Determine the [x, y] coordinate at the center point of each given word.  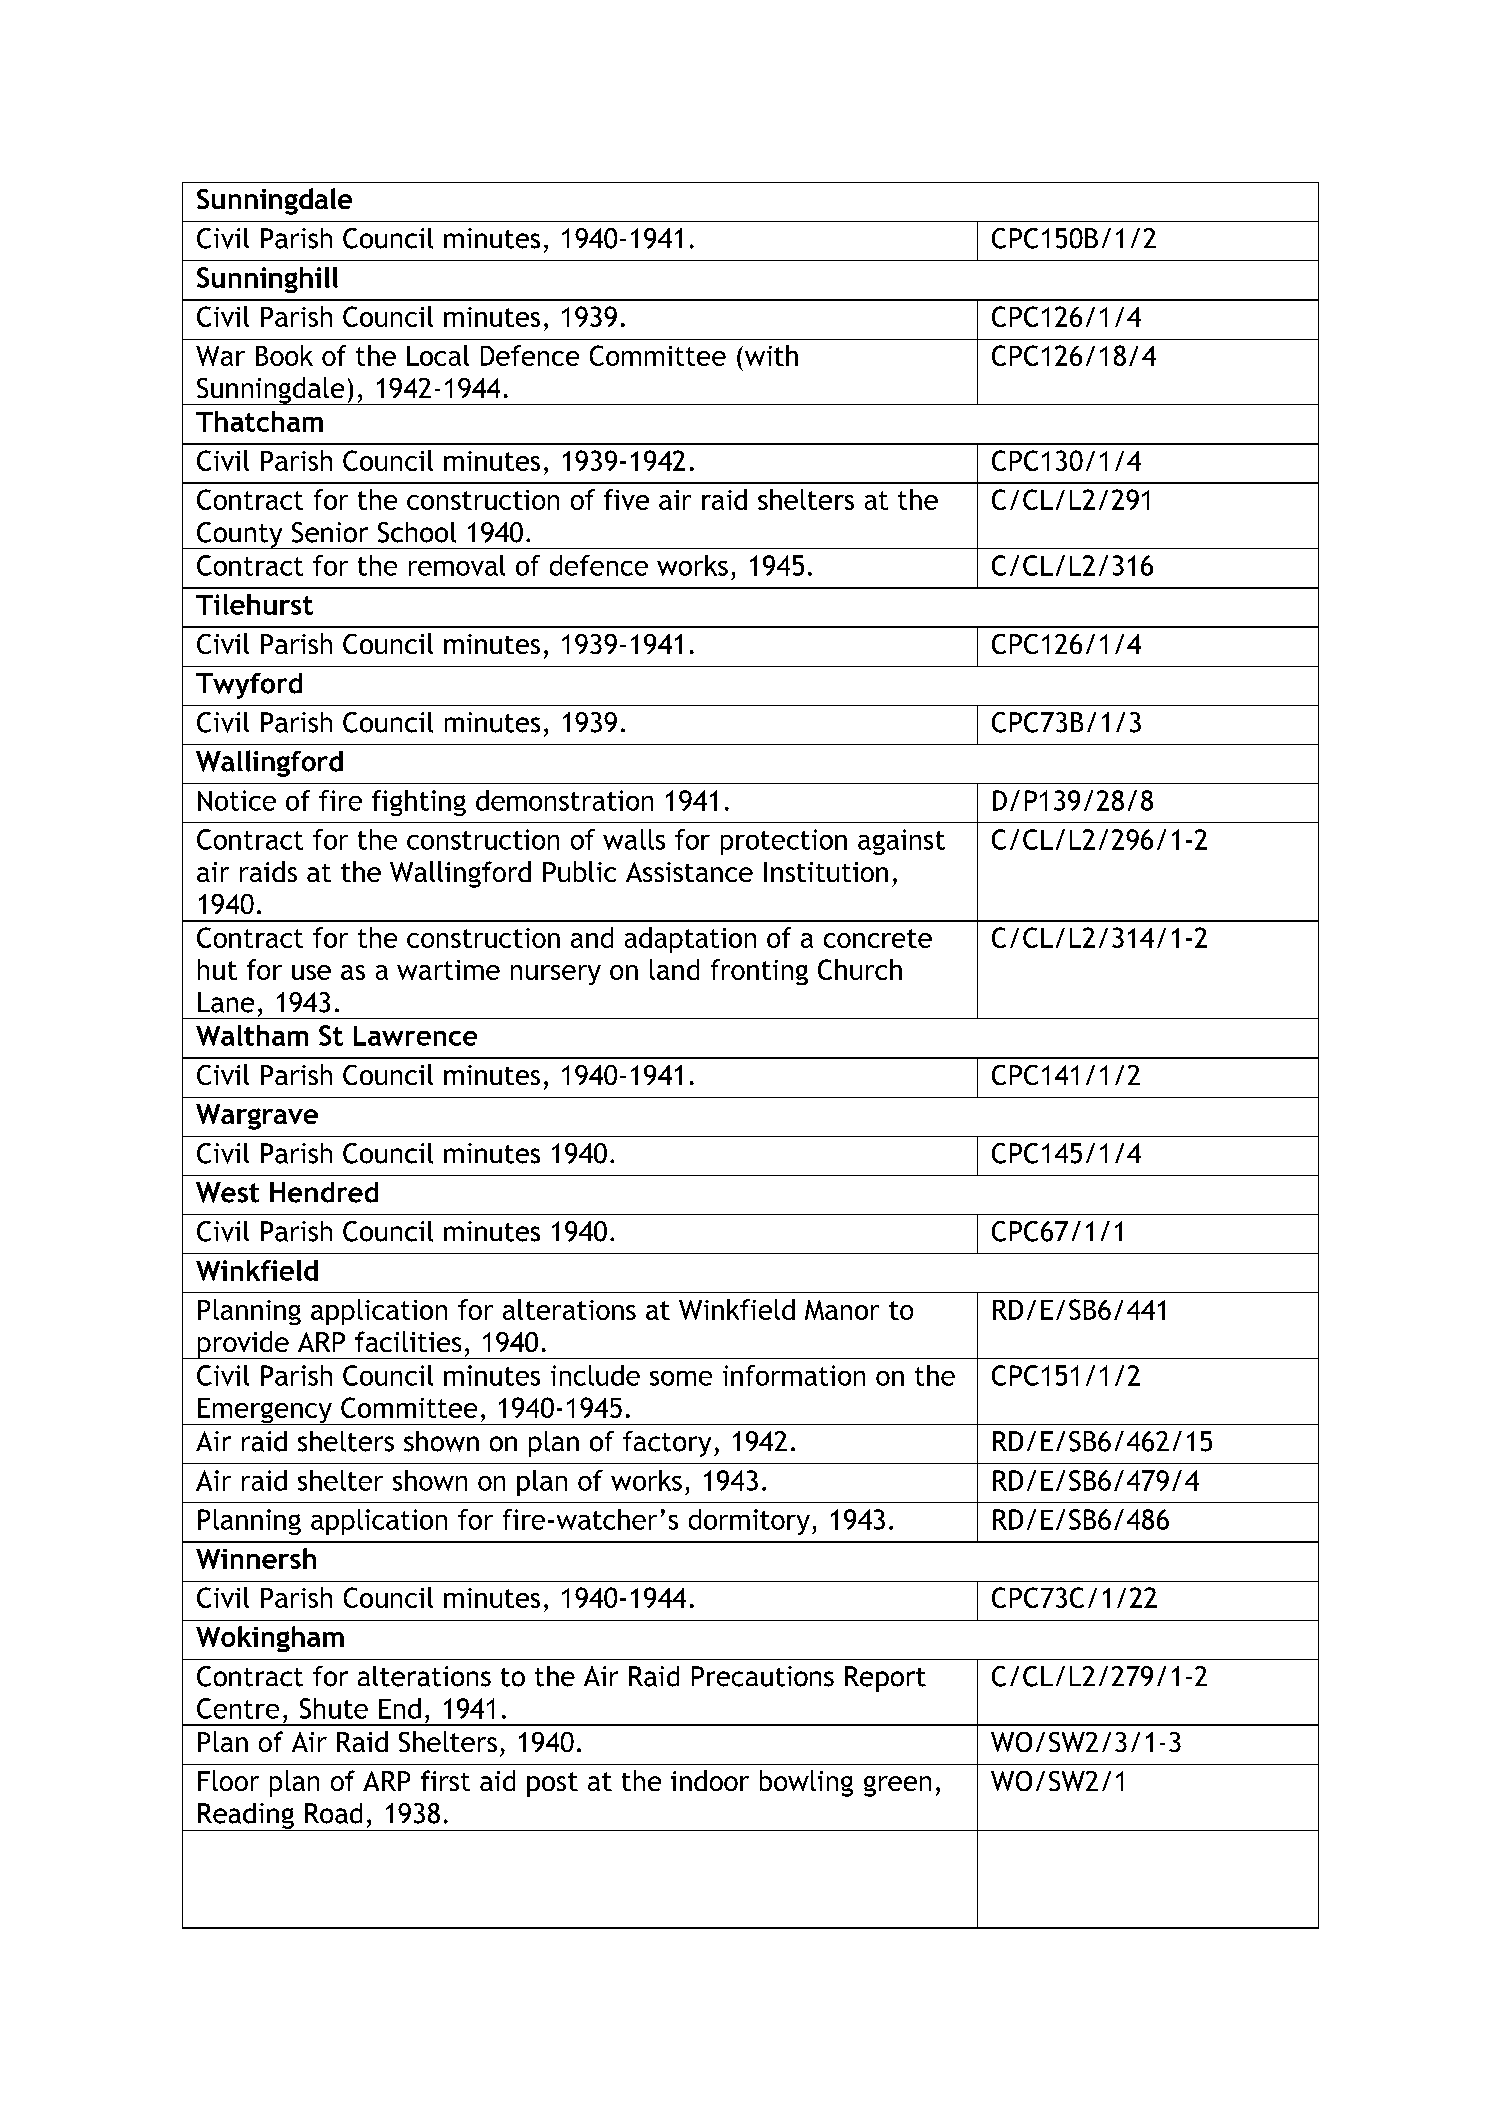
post [552, 1784]
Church [860, 969]
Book [284, 355]
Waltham [252, 1035]
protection [784, 842]
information [794, 1375]
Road [333, 1813]
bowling [806, 1783]
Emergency [265, 1411]
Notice [237, 800]
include [595, 1375]
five [626, 499]
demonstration [564, 800]
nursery [556, 975]
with [771, 355]
